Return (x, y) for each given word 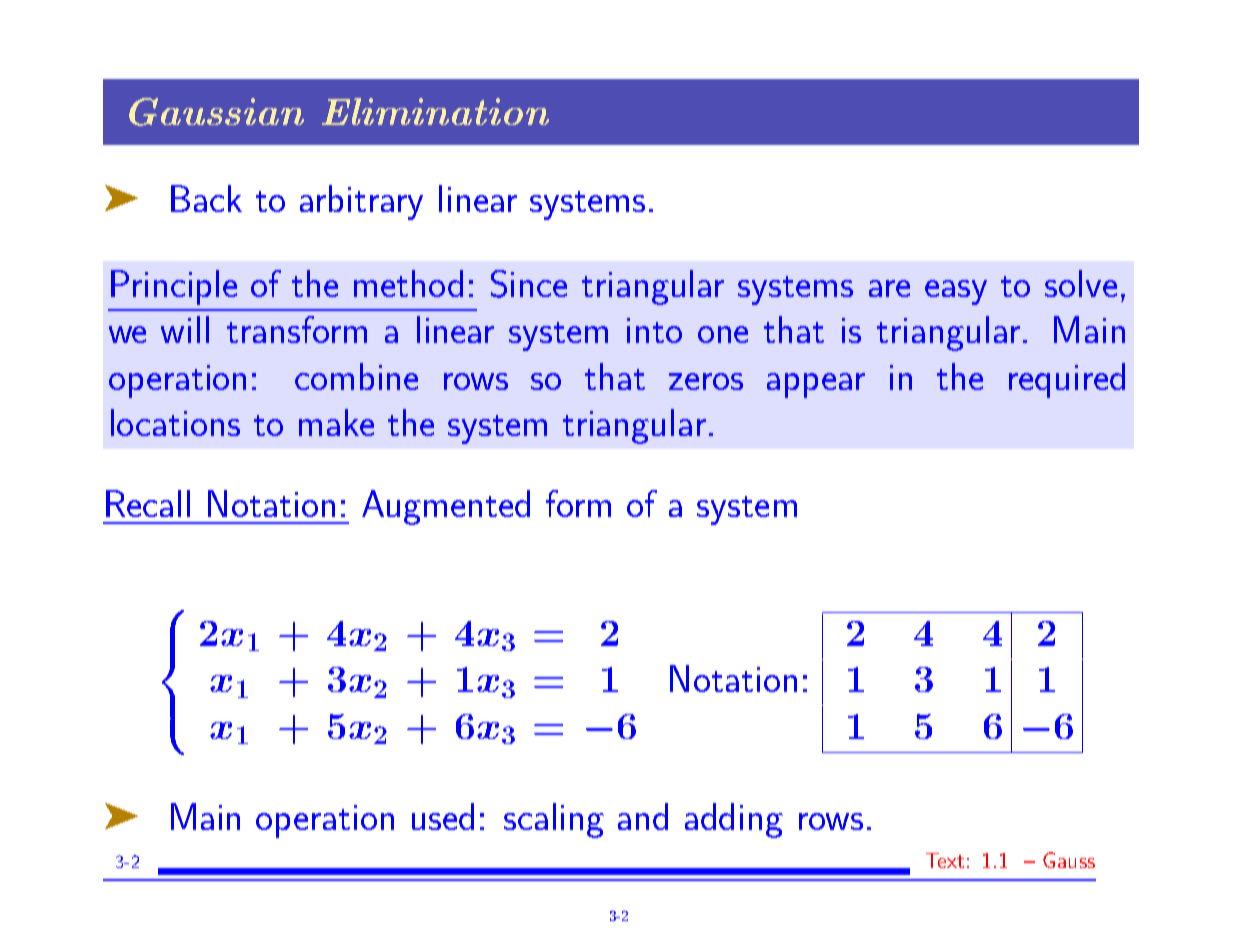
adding (734, 820)
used (443, 816)
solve (1081, 283)
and (643, 816)
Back (206, 198)
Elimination (435, 111)
